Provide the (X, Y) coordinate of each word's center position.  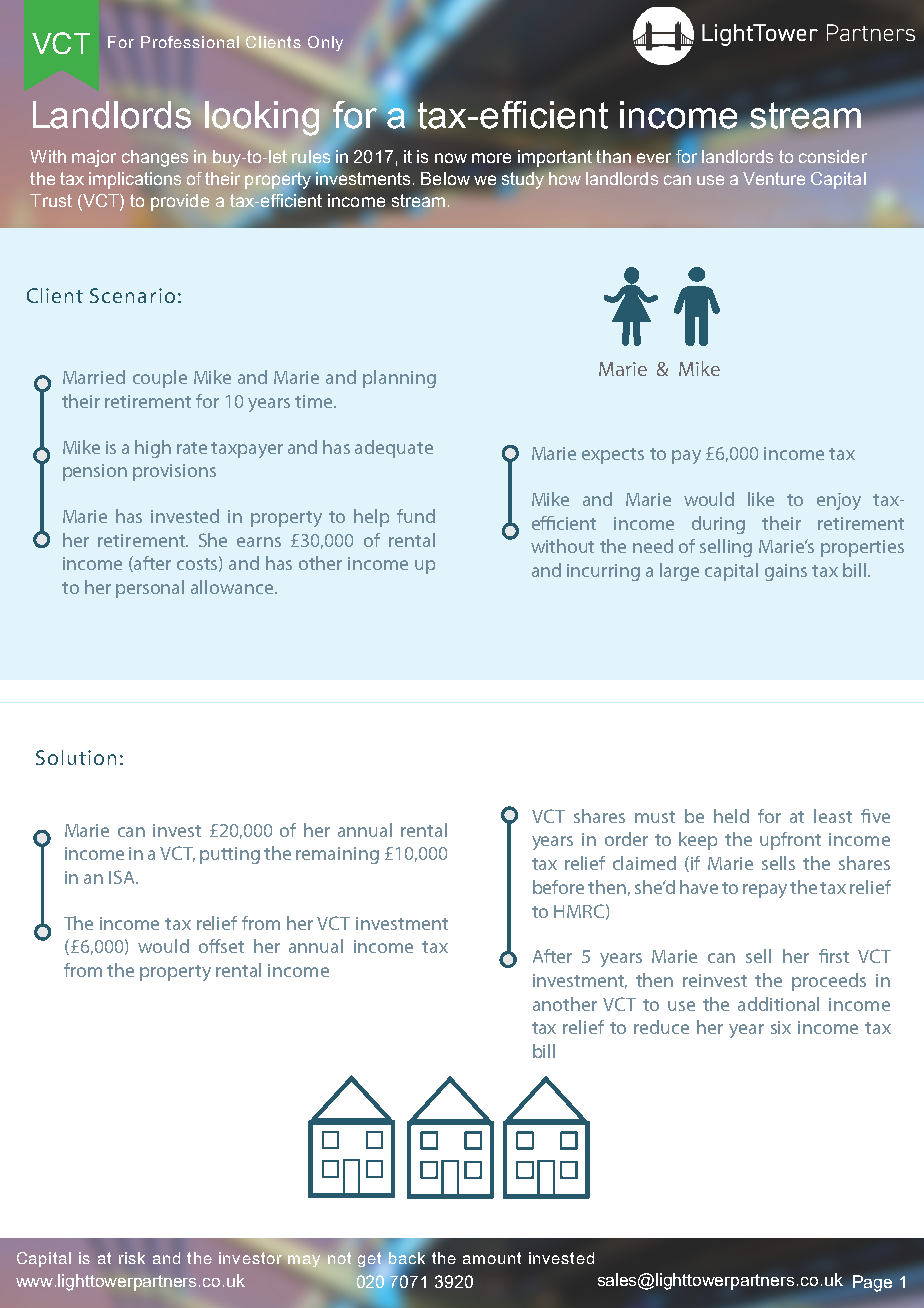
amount (492, 1258)
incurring (603, 572)
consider (833, 156)
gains (786, 572)
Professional (190, 42)
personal (150, 589)
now (451, 158)
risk (132, 1258)
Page (872, 1283)
